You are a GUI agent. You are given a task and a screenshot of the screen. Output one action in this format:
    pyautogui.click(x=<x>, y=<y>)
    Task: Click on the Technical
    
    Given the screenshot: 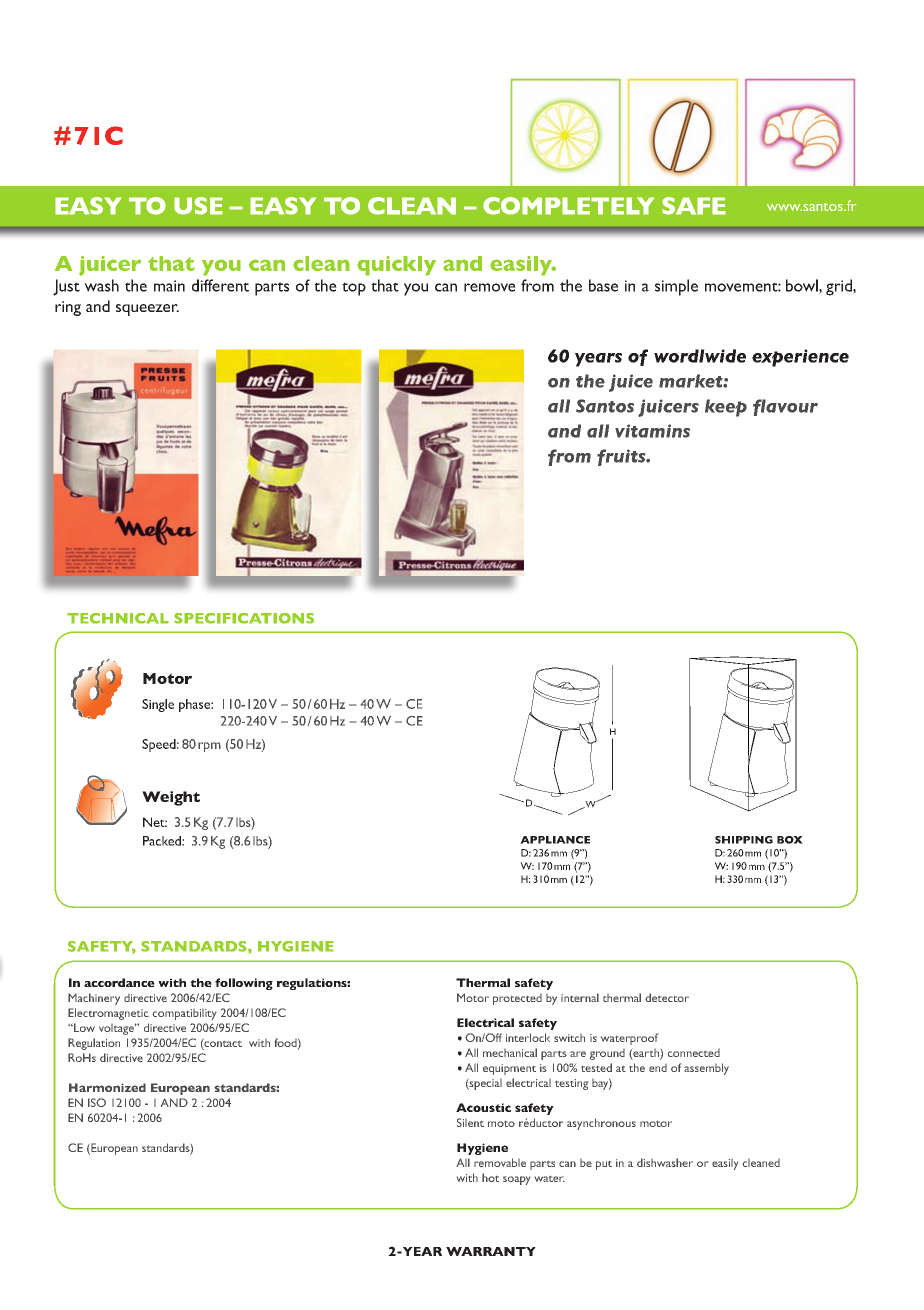 What is the action you would take?
    pyautogui.click(x=118, y=618)
